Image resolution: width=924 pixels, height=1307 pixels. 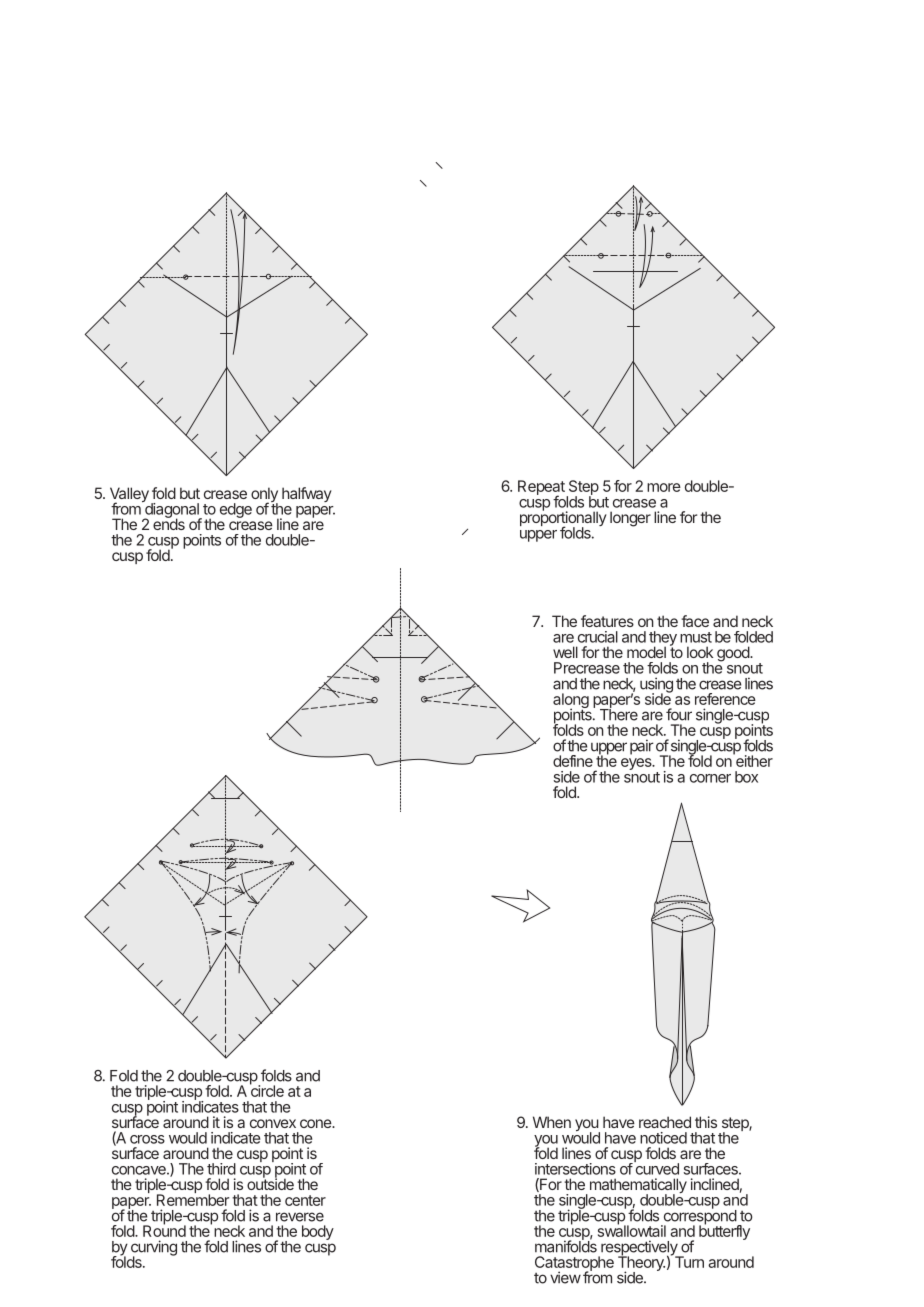 What do you see at coordinates (710, 778) in the page?
I see `corner` at bounding box center [710, 778].
